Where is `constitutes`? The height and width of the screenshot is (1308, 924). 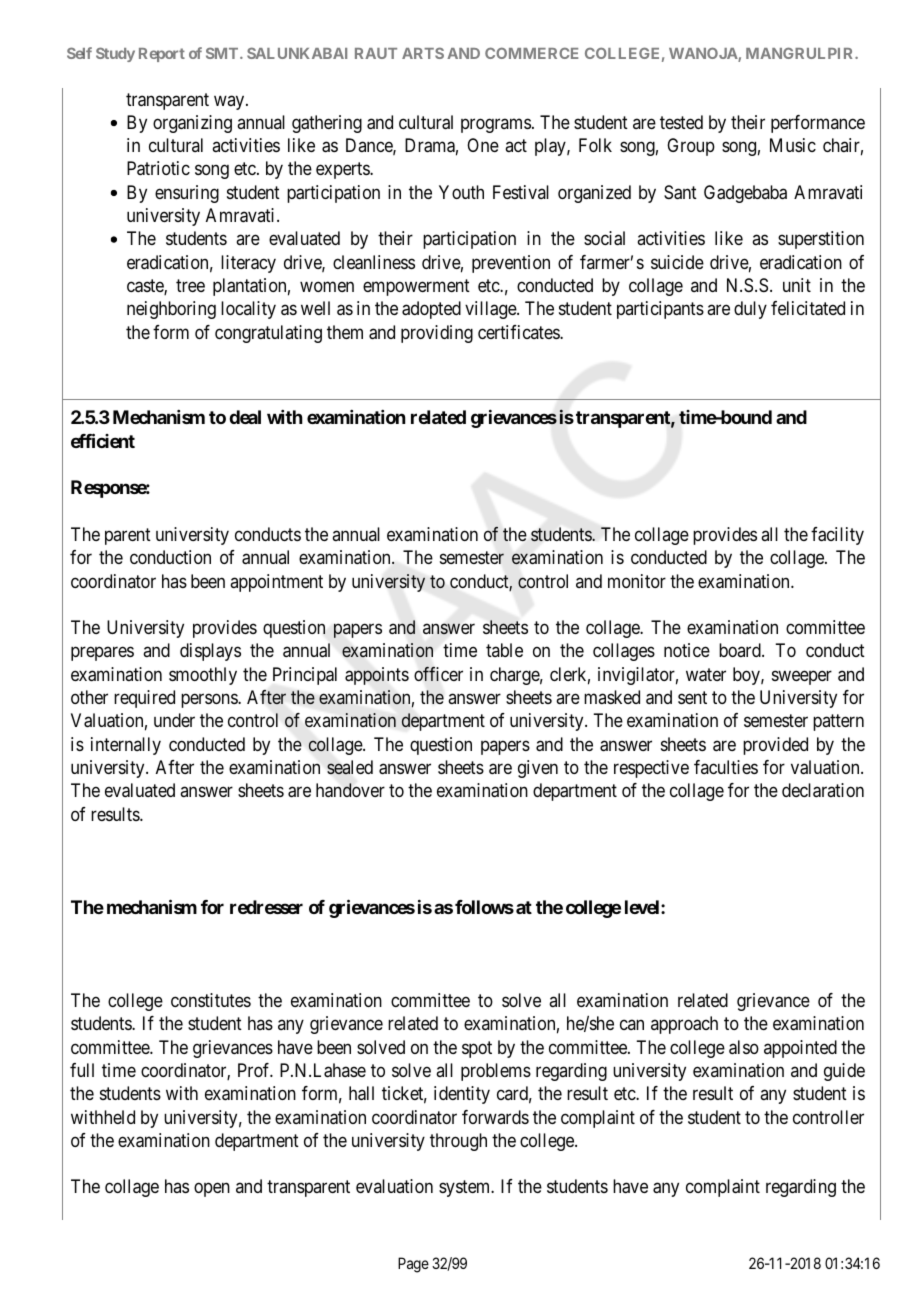 constitutes is located at coordinates (211, 1000).
